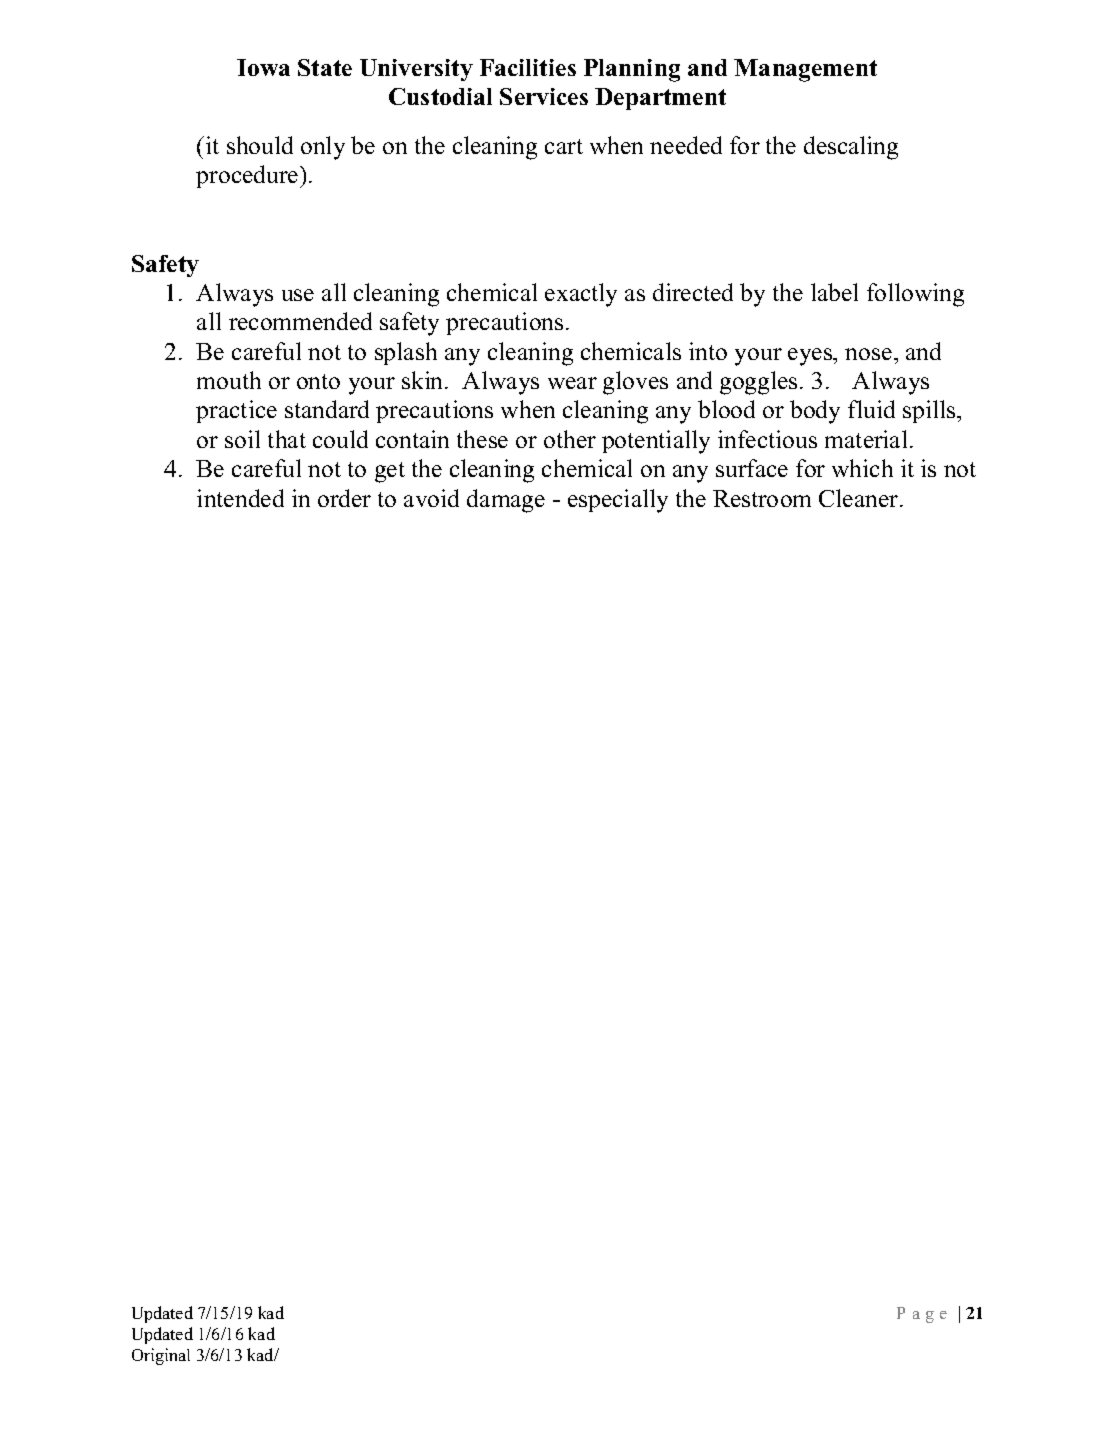 This screenshot has width=1116, height=1445. I want to click on Services, so click(544, 96).
